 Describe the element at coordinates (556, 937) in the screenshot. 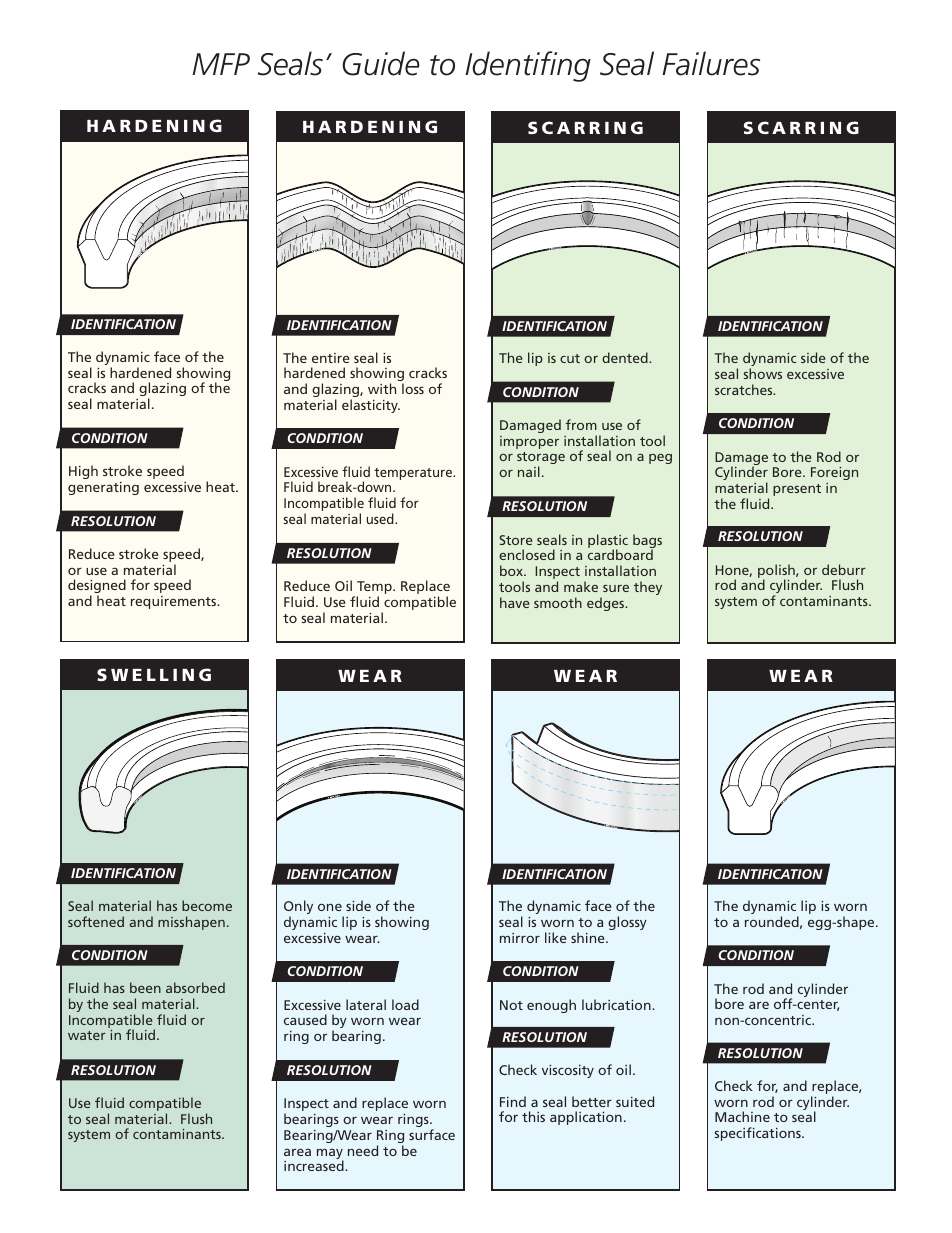

I see `like` at that location.
